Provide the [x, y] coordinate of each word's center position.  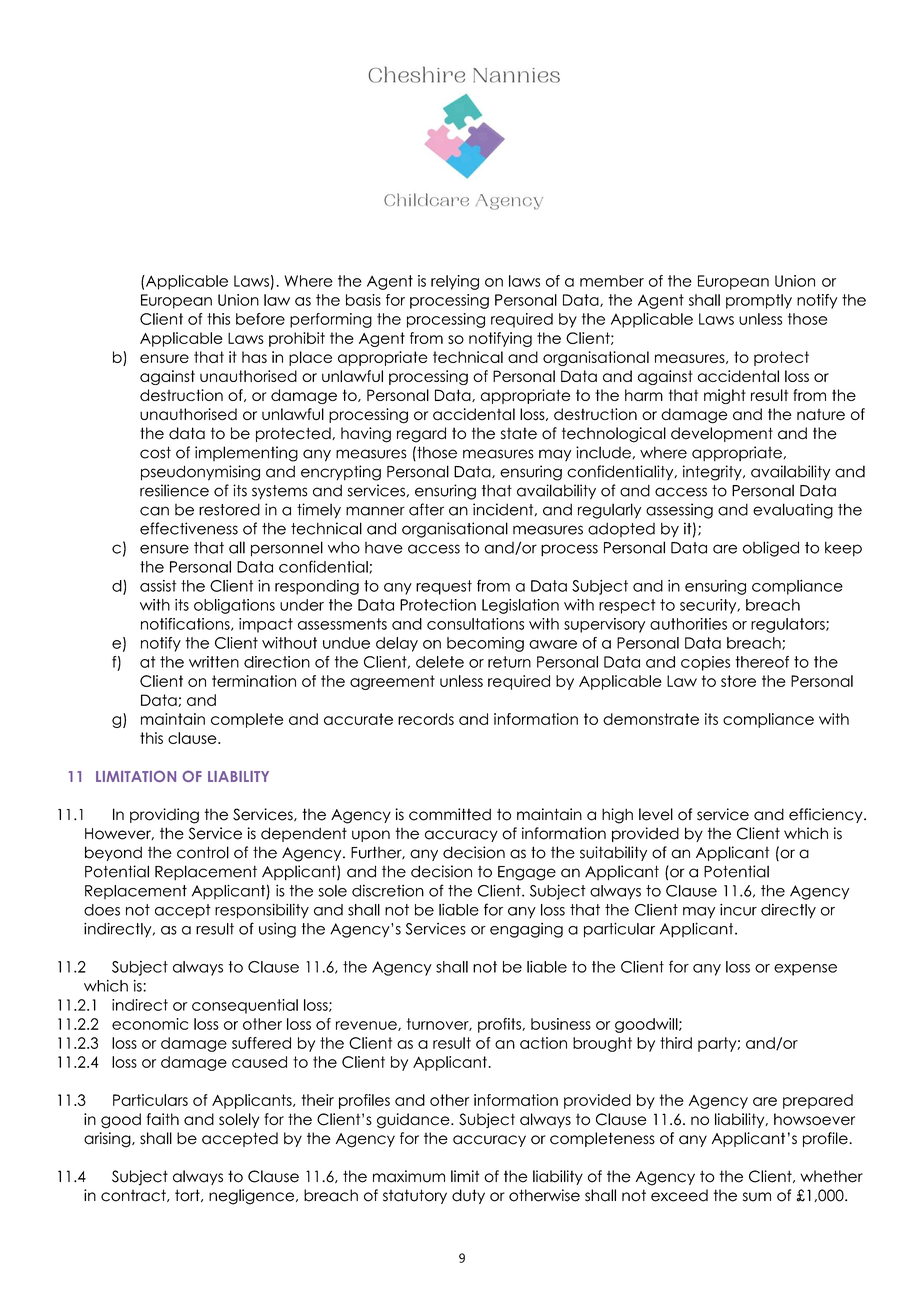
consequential [245, 1006]
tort [188, 1195]
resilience [174, 490]
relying [455, 282]
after [426, 509]
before [260, 319]
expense [805, 970]
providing [164, 816]
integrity [713, 473]
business [561, 1024]
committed [450, 814]
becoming [485, 644]
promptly [759, 301]
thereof [762, 662]
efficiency [827, 815]
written [214, 662]
